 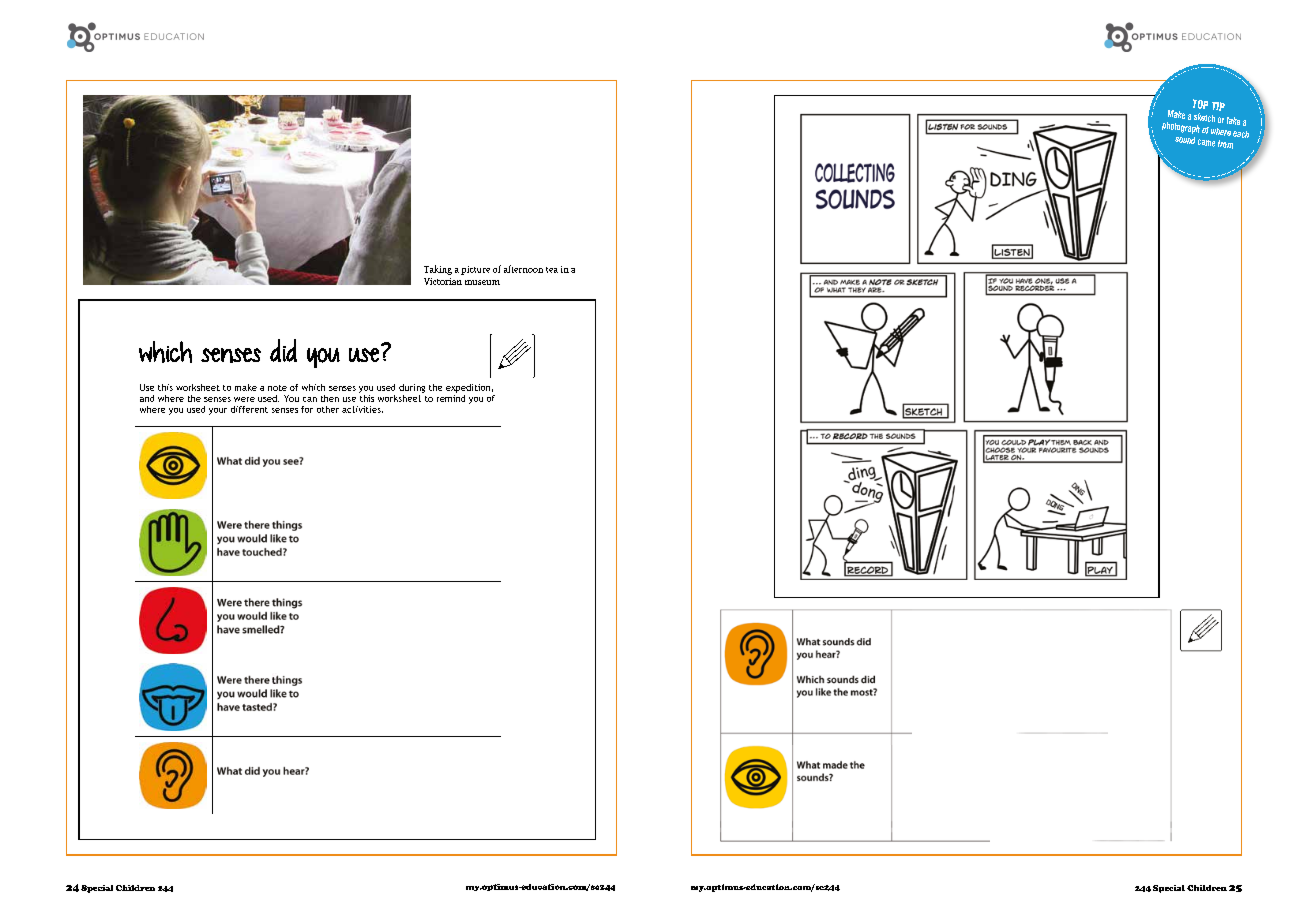 I want to click on remind, so click(x=451, y=397).
